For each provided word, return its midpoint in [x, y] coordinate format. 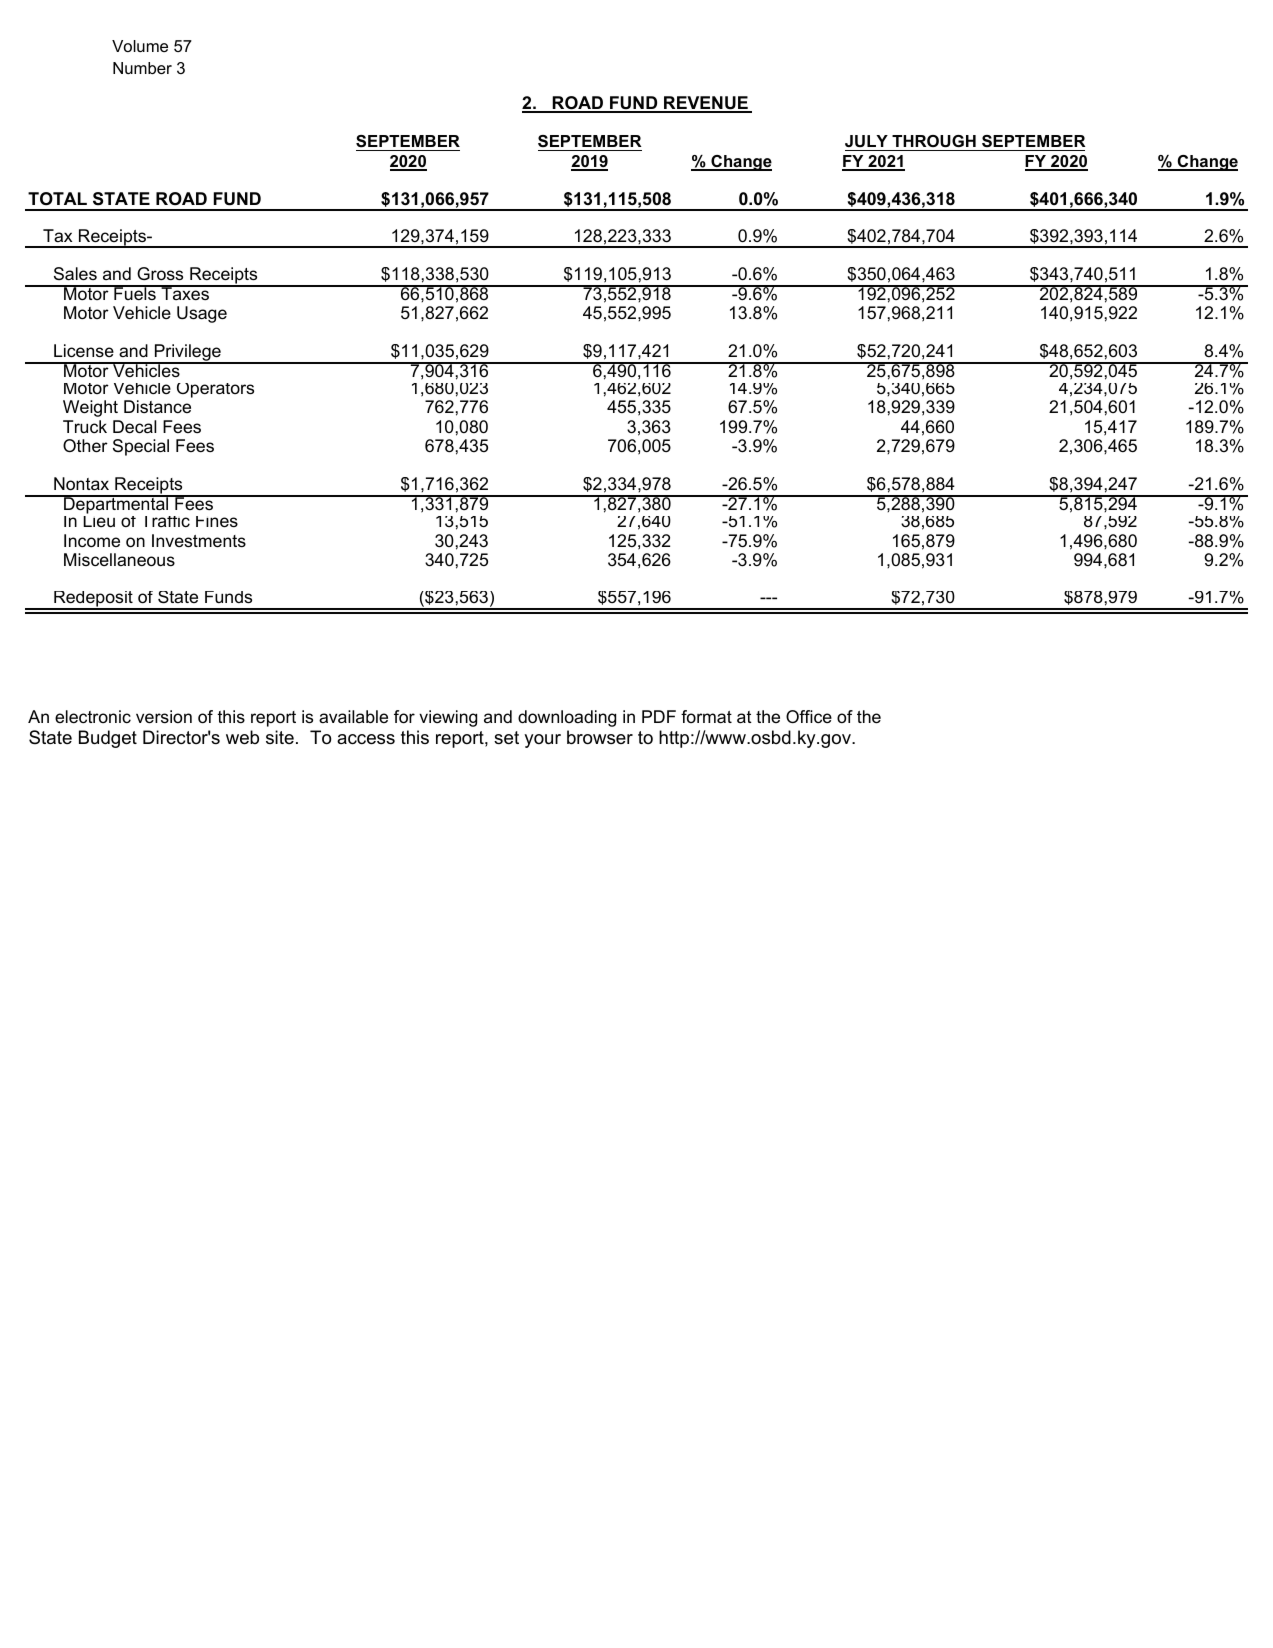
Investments [199, 541]
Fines [217, 522]
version [164, 717]
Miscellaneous [119, 560]
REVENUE [706, 104]
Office [809, 716]
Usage [202, 314]
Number [142, 68]
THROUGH [934, 141]
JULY [866, 141]
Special [141, 447]
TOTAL [57, 199]
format [706, 716]
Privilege [187, 354]
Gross [160, 274]
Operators [215, 390]
